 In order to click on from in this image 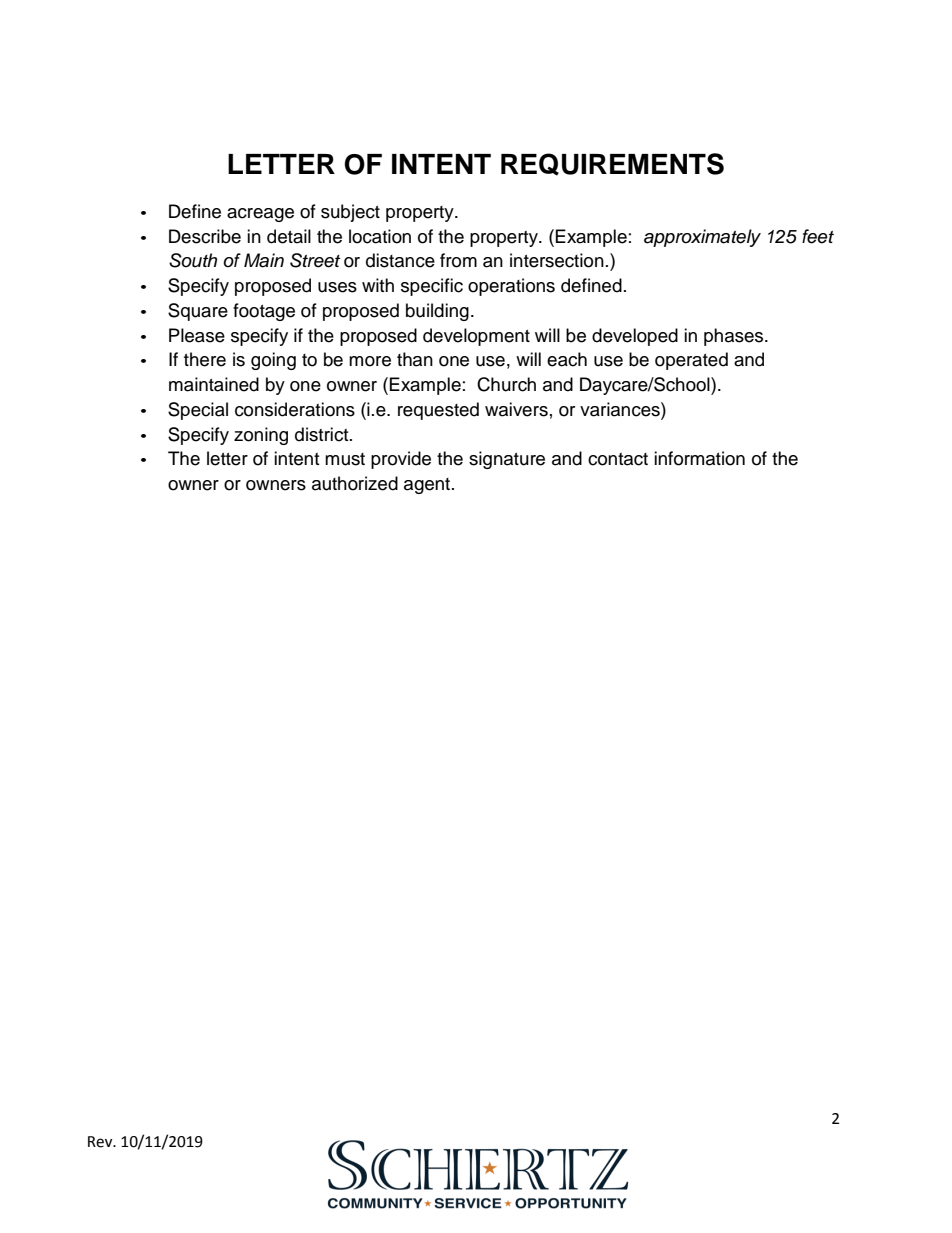, I will do `click(458, 260)`.
